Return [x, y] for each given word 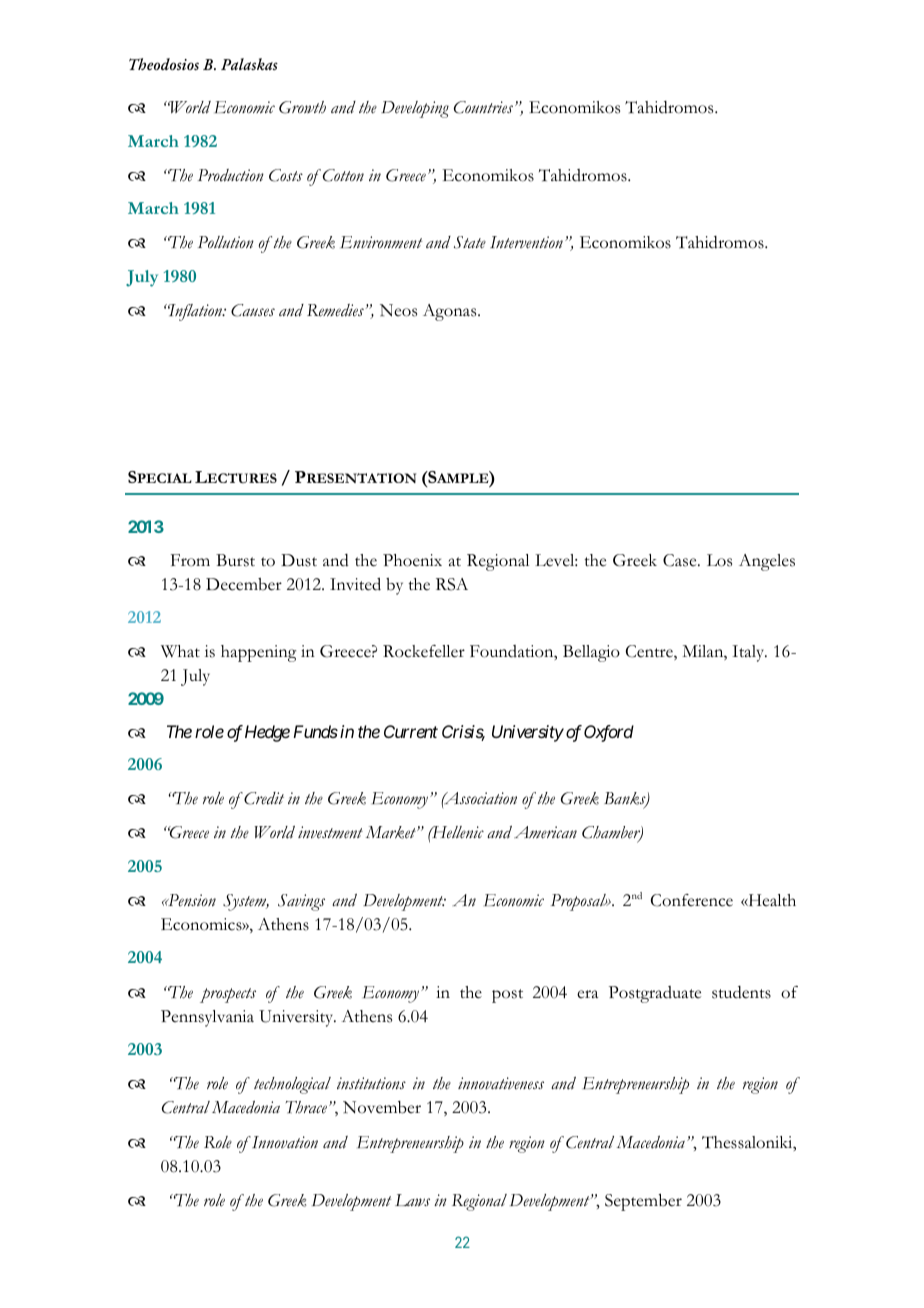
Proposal [579, 902]
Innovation [284, 1142]
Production [231, 175]
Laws [412, 1200]
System [246, 902]
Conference [692, 900]
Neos [398, 310]
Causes [253, 310]
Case [681, 560]
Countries [485, 107]
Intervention [526, 242]
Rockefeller [424, 651]
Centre [650, 652]
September [643, 1202]
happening [258, 653]
